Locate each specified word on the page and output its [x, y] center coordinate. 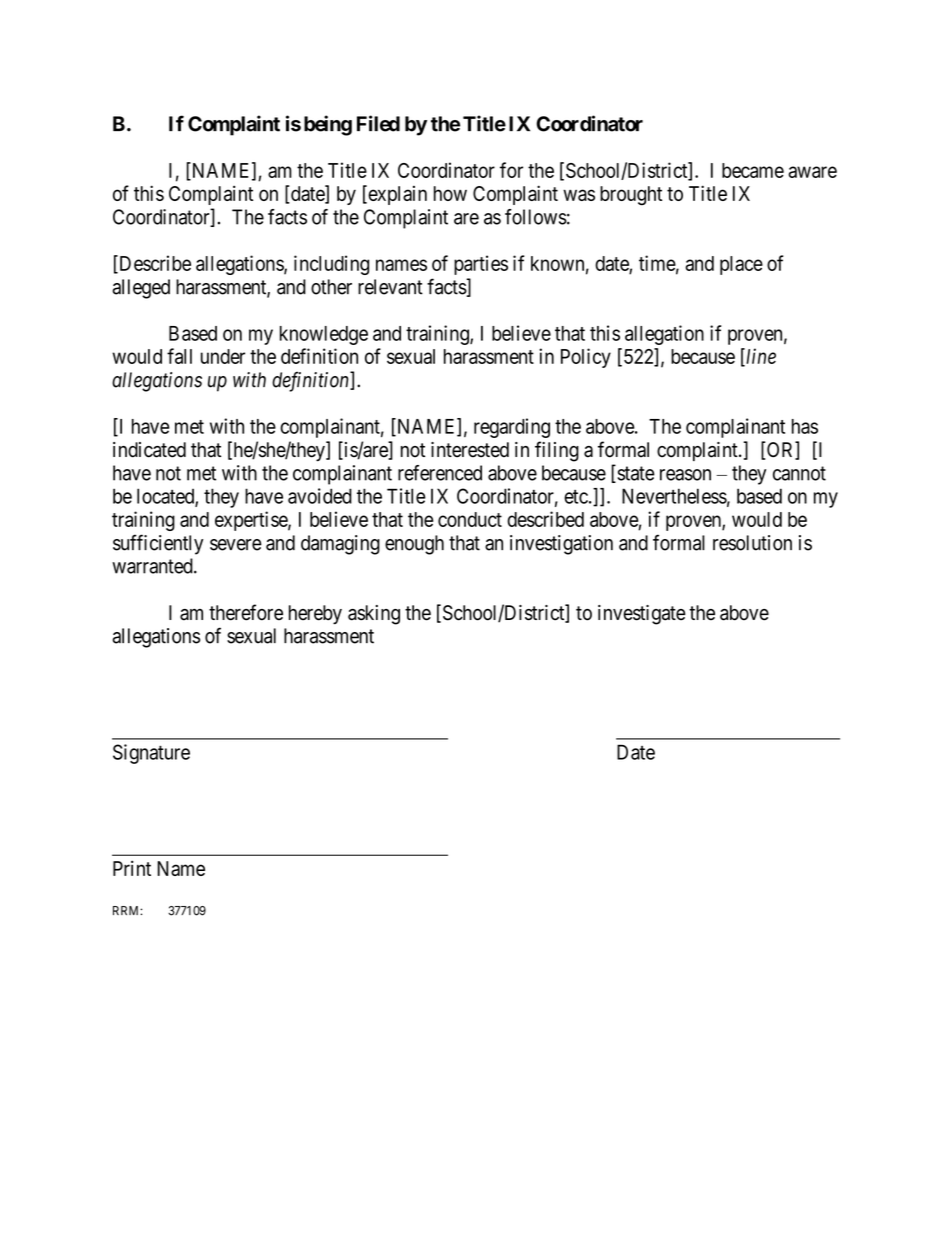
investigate [642, 615]
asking [374, 615]
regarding [512, 428]
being [328, 125]
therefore [246, 612]
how [450, 193]
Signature [151, 754]
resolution [752, 543]
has [805, 426]
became [753, 170]
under [223, 356]
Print [132, 868]
